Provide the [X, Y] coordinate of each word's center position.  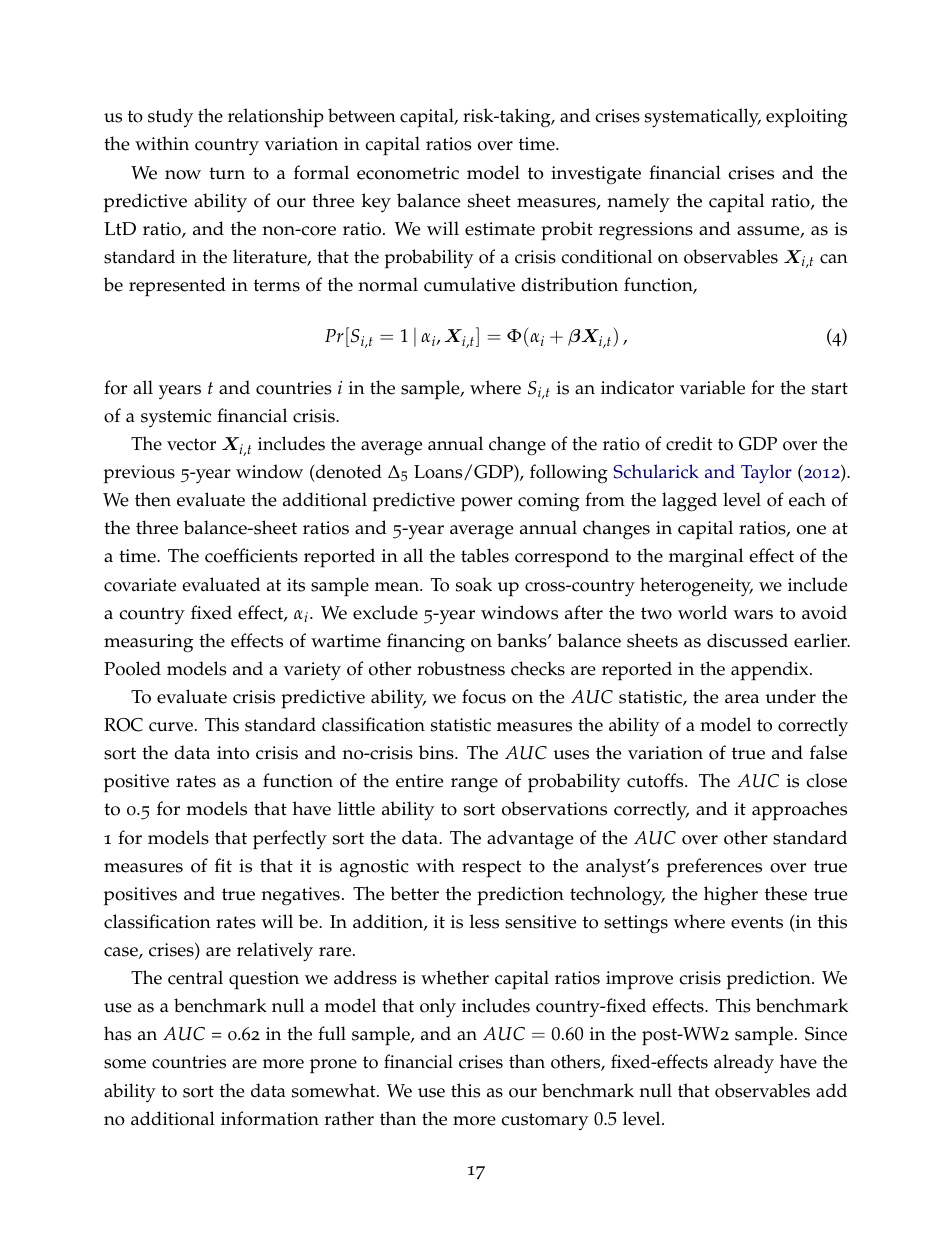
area [742, 699]
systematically [703, 118]
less [484, 921]
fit [223, 865]
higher [731, 896]
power [486, 504]
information [270, 1118]
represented [177, 287]
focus [484, 696]
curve [172, 727]
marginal [706, 558]
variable [712, 387]
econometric [408, 173]
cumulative [469, 284]
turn [227, 173]
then [153, 499]
